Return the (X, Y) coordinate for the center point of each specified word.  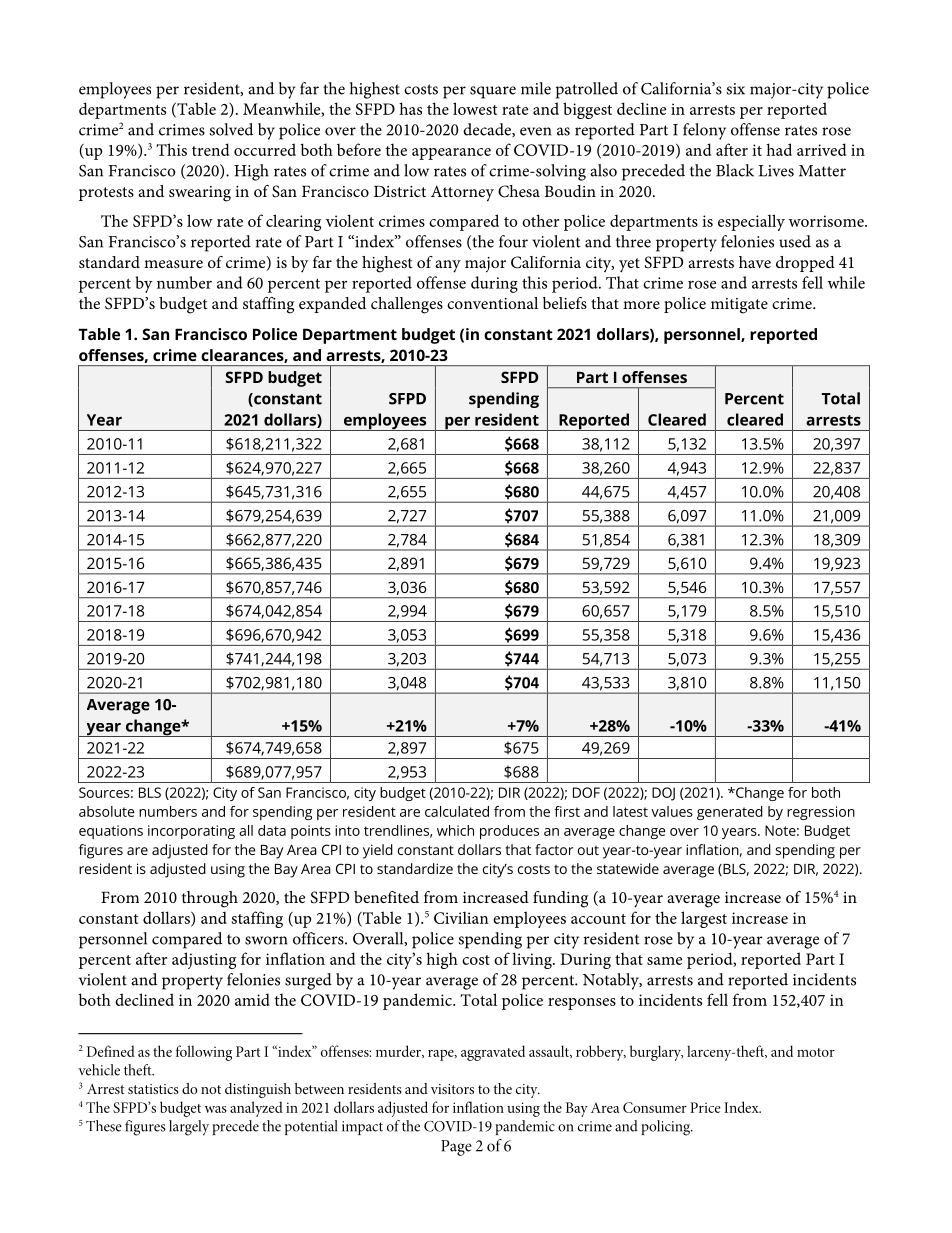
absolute (107, 811)
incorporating (191, 832)
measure (173, 264)
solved (231, 129)
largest (704, 919)
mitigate (739, 306)
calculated (457, 811)
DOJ (663, 794)
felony (704, 131)
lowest (475, 108)
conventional (492, 303)
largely (189, 1128)
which (455, 830)
